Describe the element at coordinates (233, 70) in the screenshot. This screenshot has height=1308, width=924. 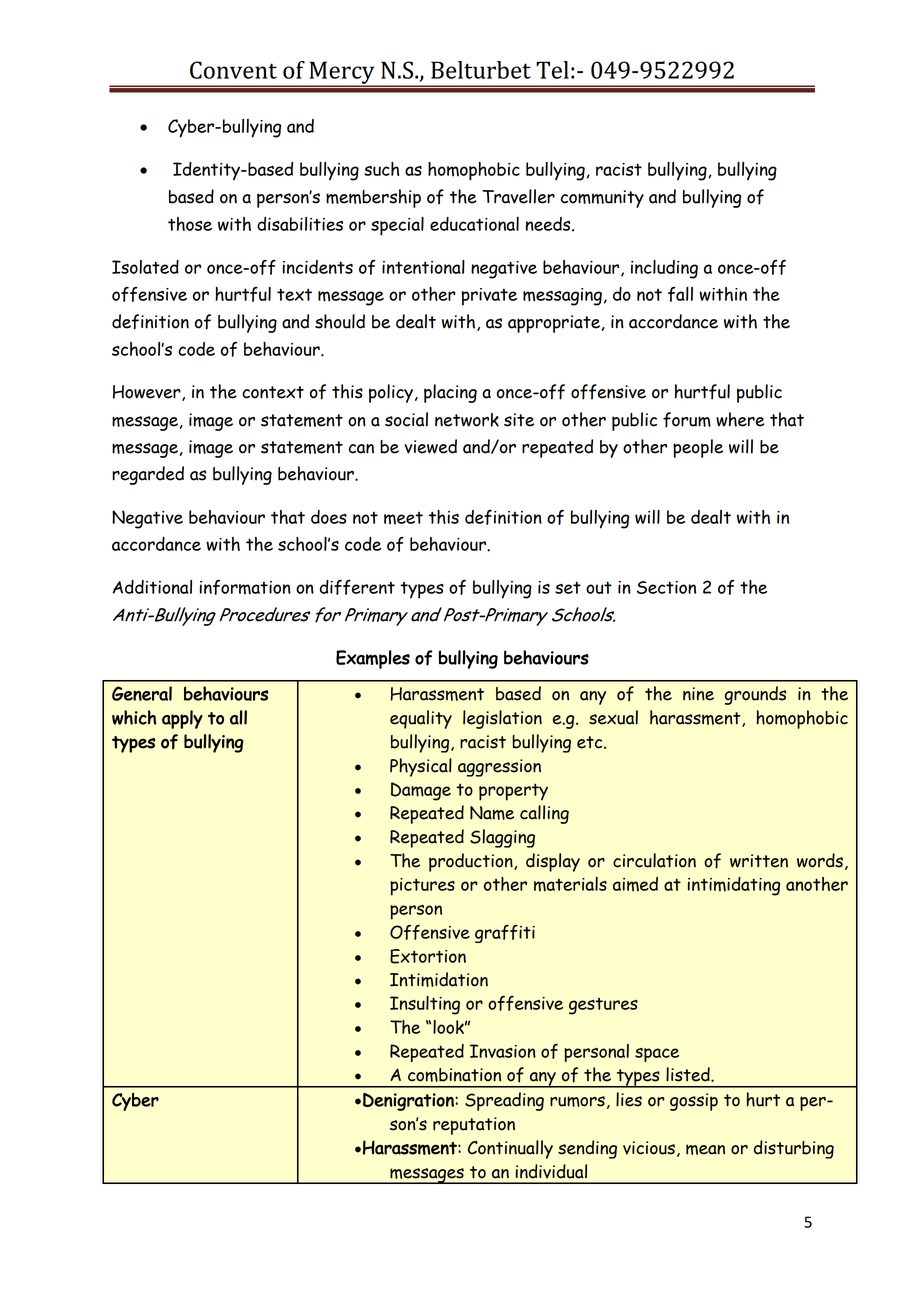
I see `Convent` at that location.
